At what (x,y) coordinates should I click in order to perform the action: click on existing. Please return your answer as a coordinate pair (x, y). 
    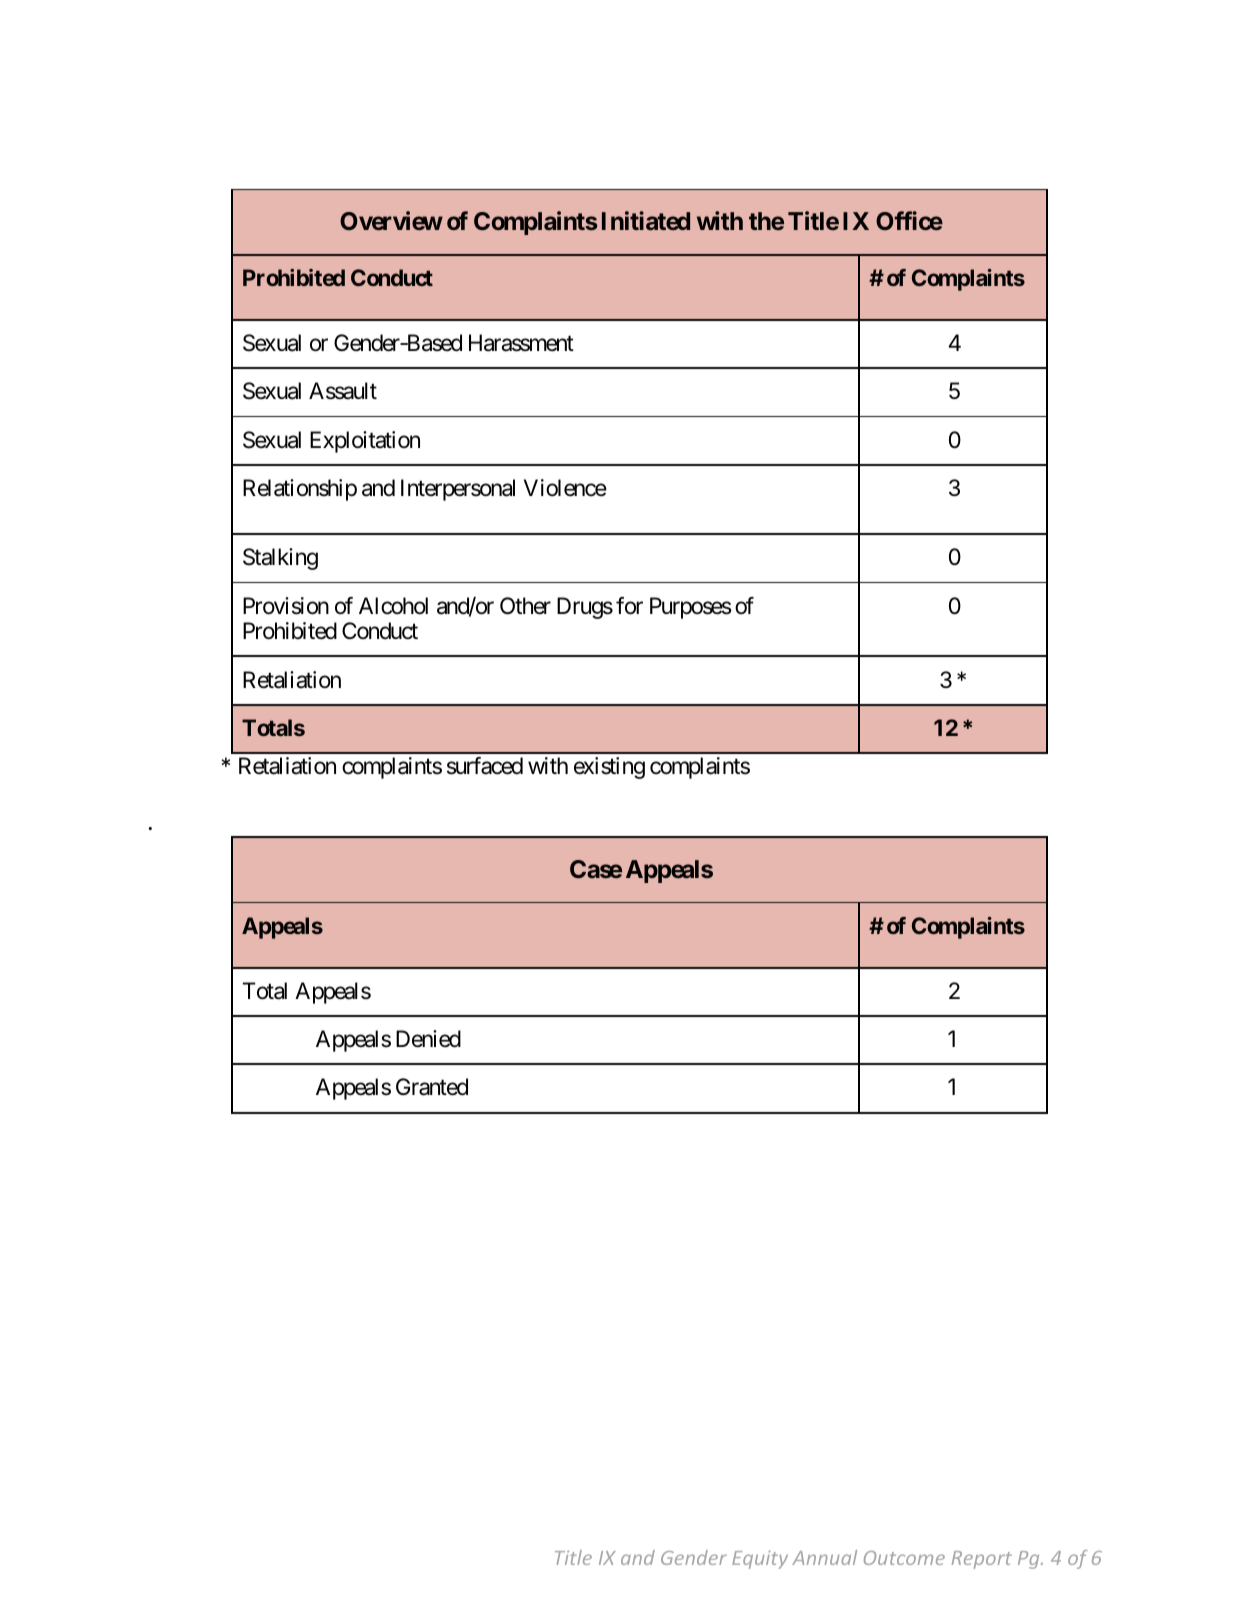
    Looking at the image, I should click on (609, 768).
